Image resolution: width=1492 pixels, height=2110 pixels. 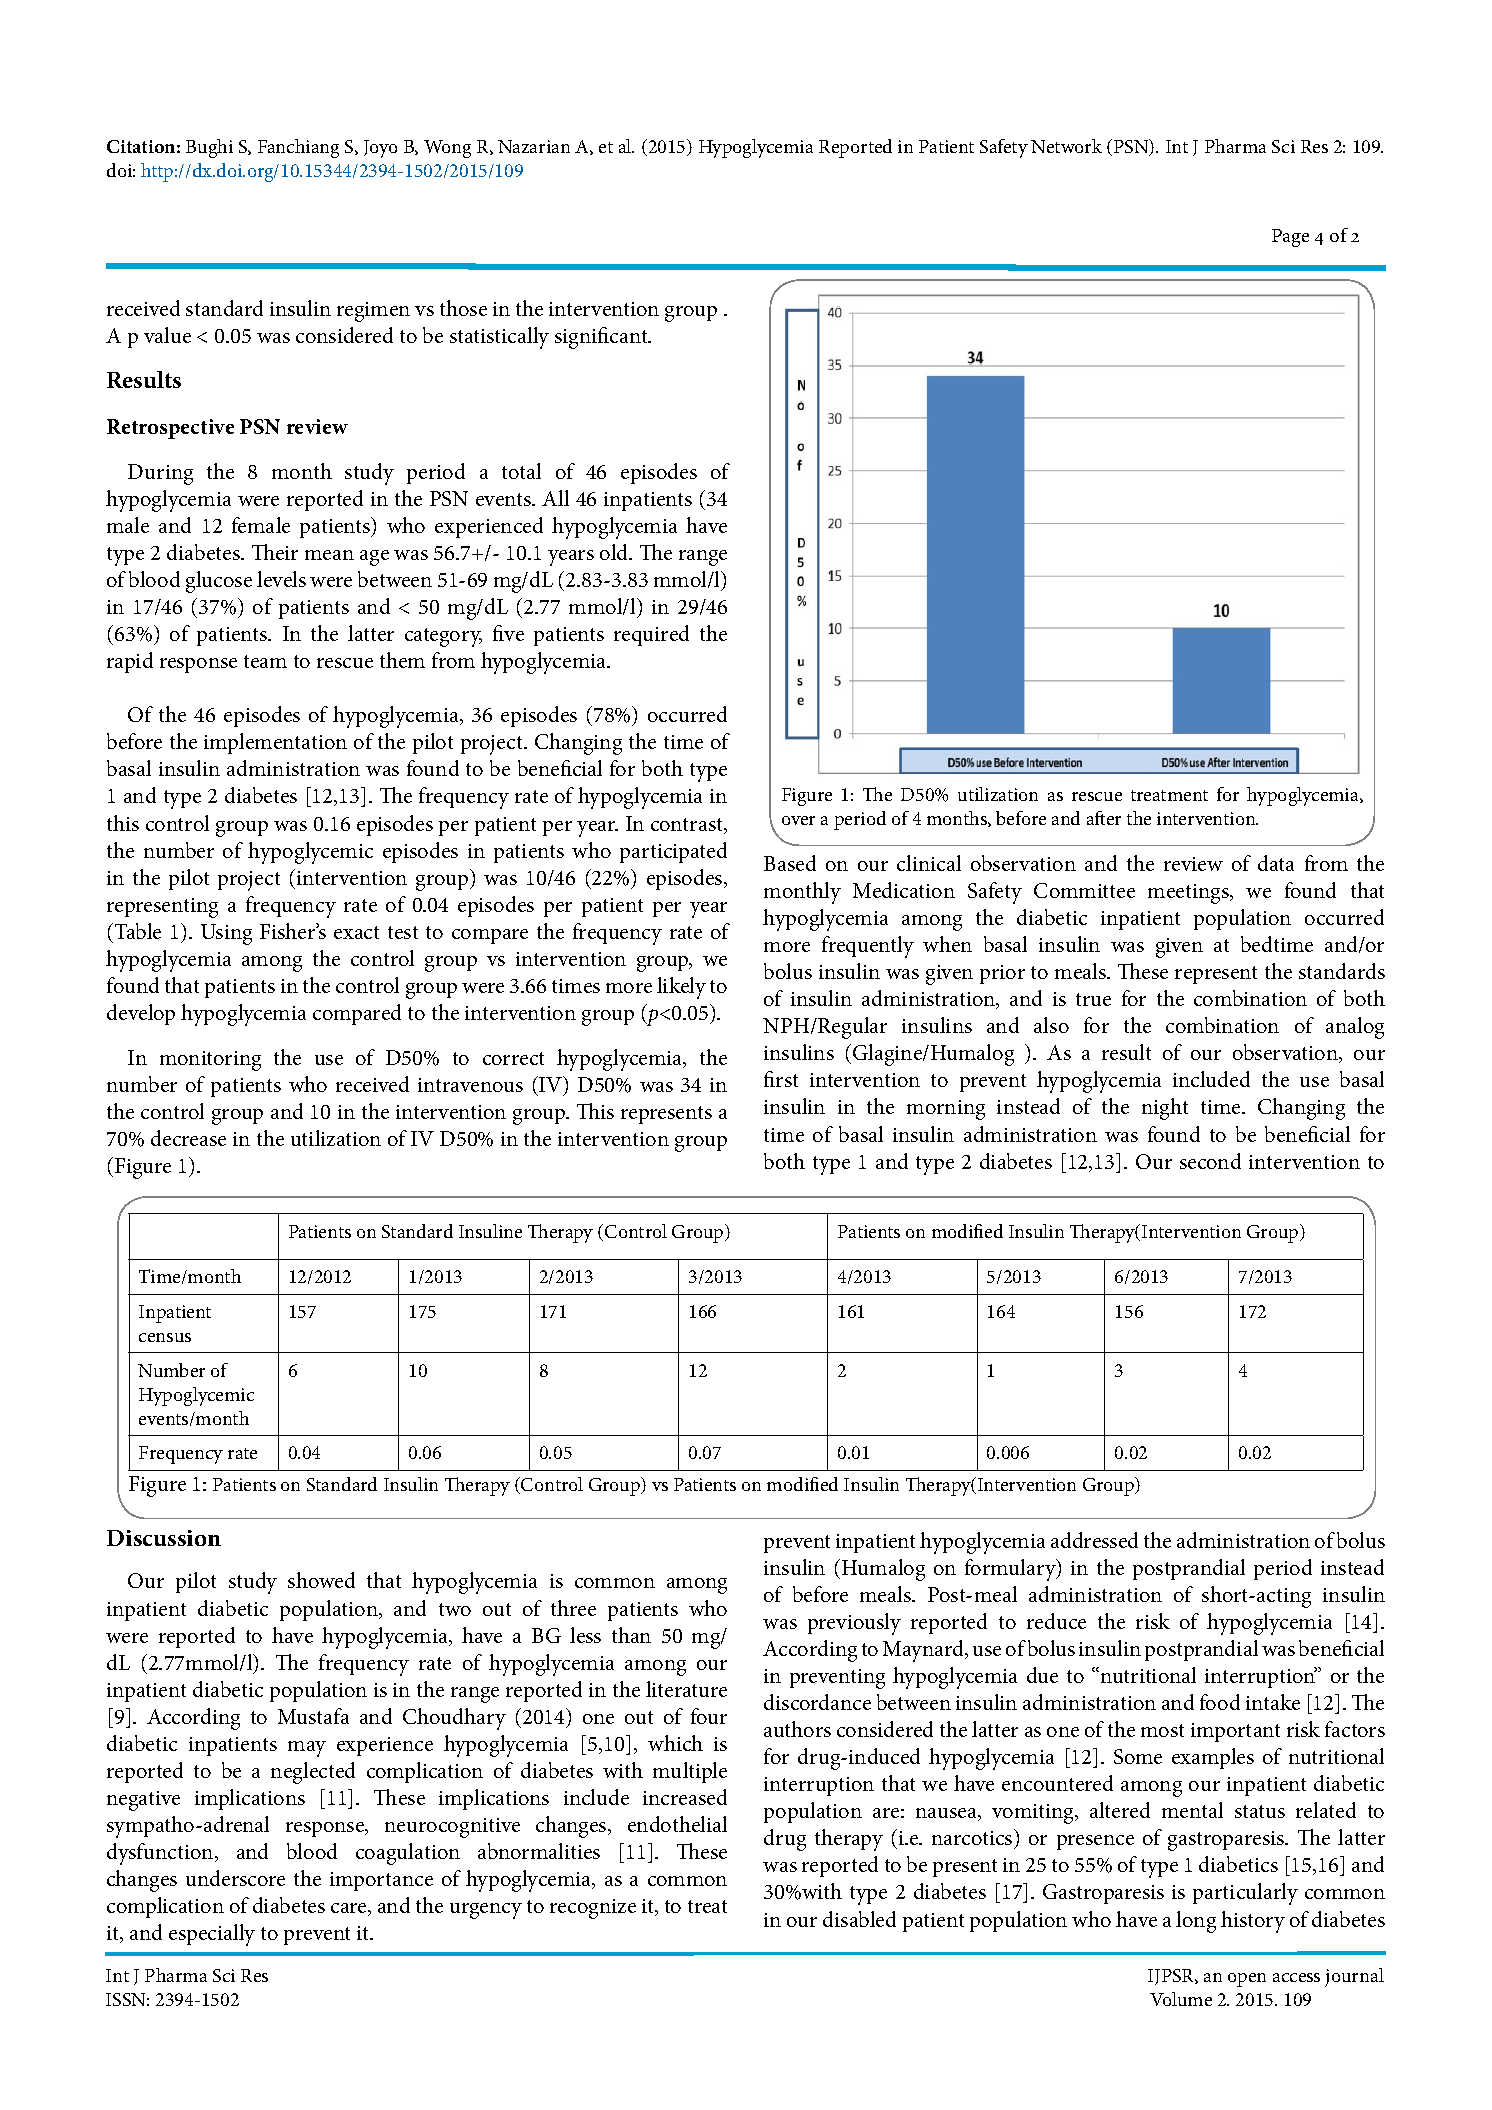 I want to click on significant, so click(x=602, y=338).
